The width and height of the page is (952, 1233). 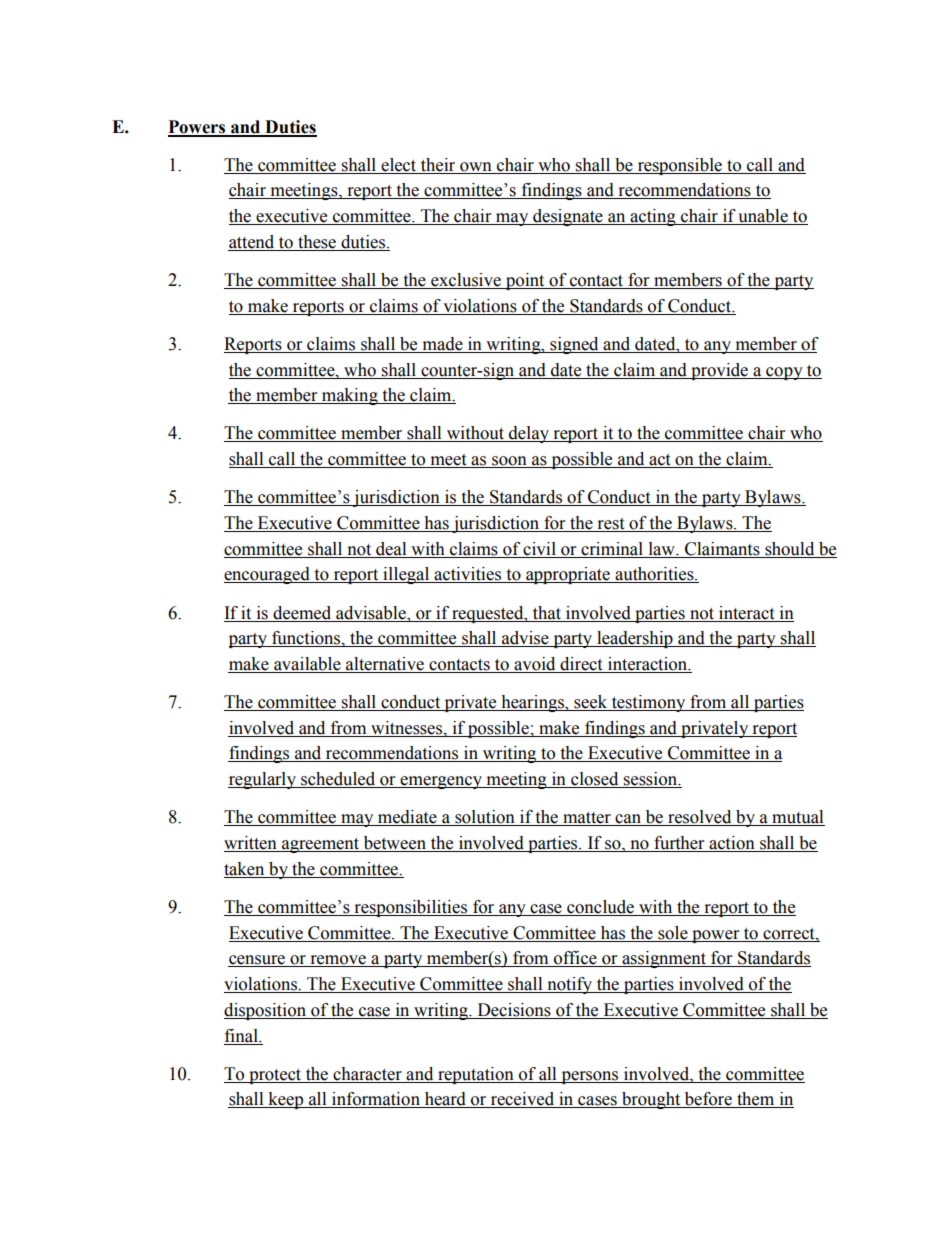 What do you see at coordinates (763, 217) in the page?
I see `unable` at bounding box center [763, 217].
